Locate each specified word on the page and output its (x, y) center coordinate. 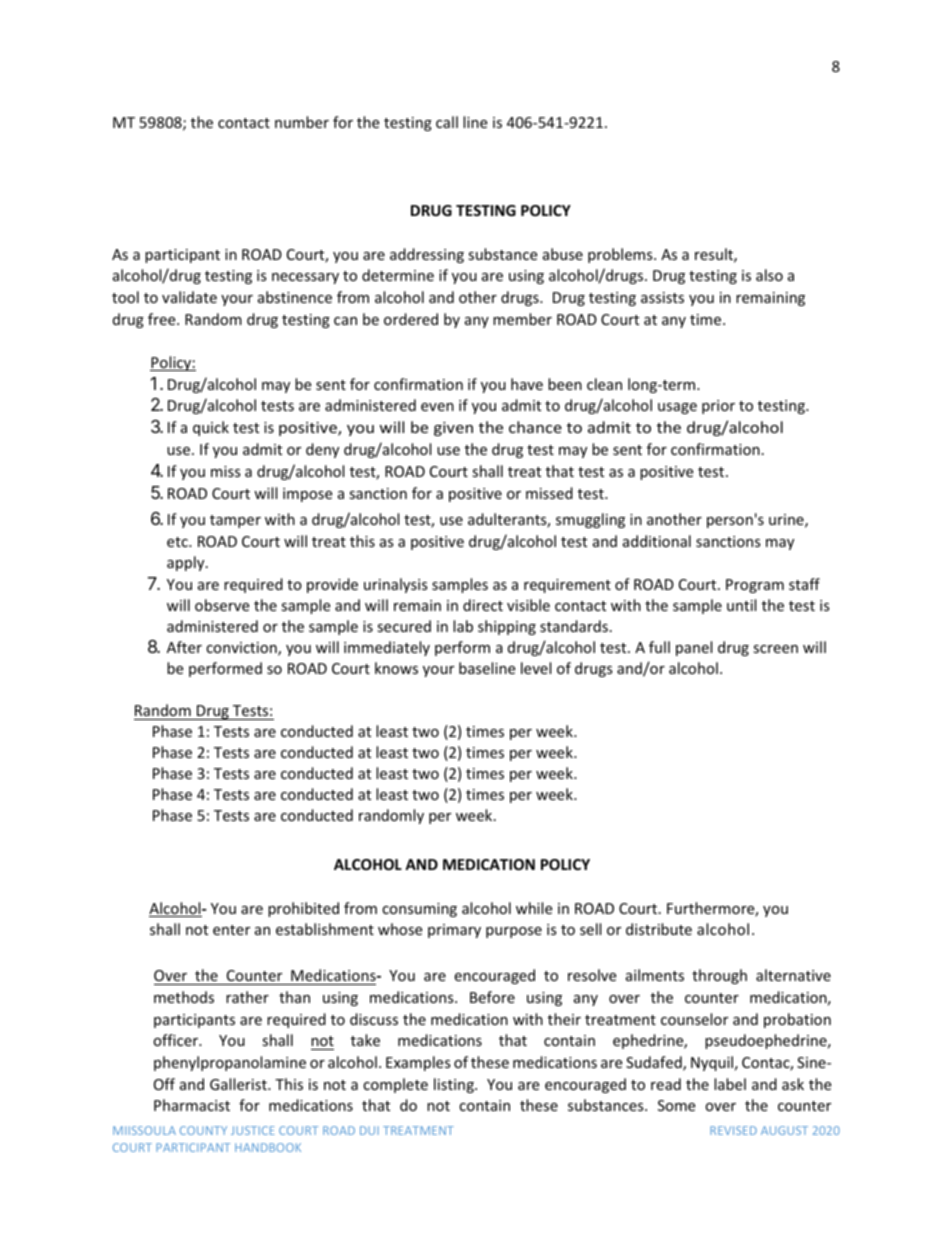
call (447, 122)
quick (211, 428)
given (453, 429)
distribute (659, 929)
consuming (419, 910)
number (302, 122)
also (769, 275)
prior (718, 407)
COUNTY (203, 1130)
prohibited (303, 909)
